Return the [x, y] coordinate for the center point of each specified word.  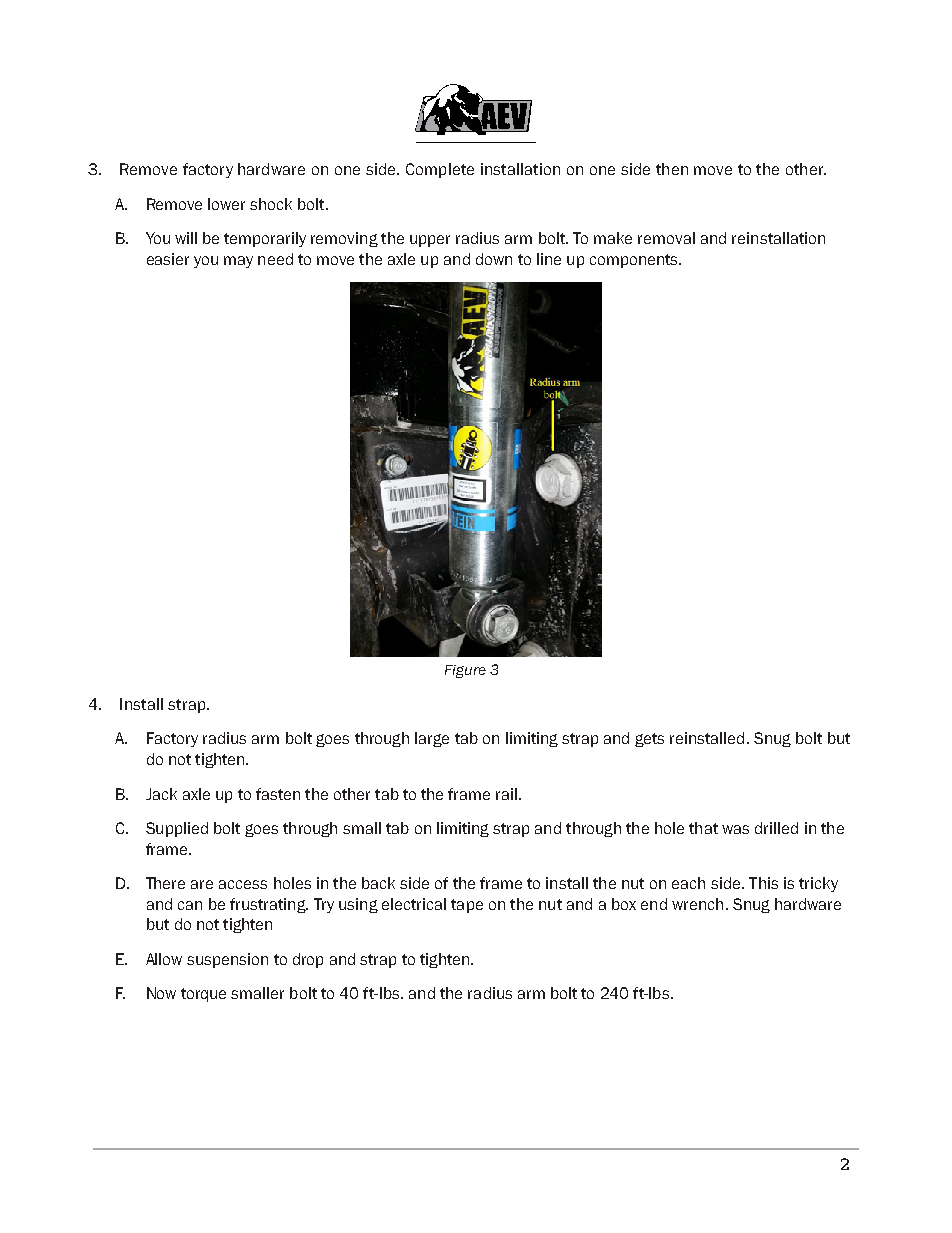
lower [226, 204]
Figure [465, 671]
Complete [440, 170]
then [672, 169]
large [432, 739]
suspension [227, 960]
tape [467, 906]
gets [649, 740]
